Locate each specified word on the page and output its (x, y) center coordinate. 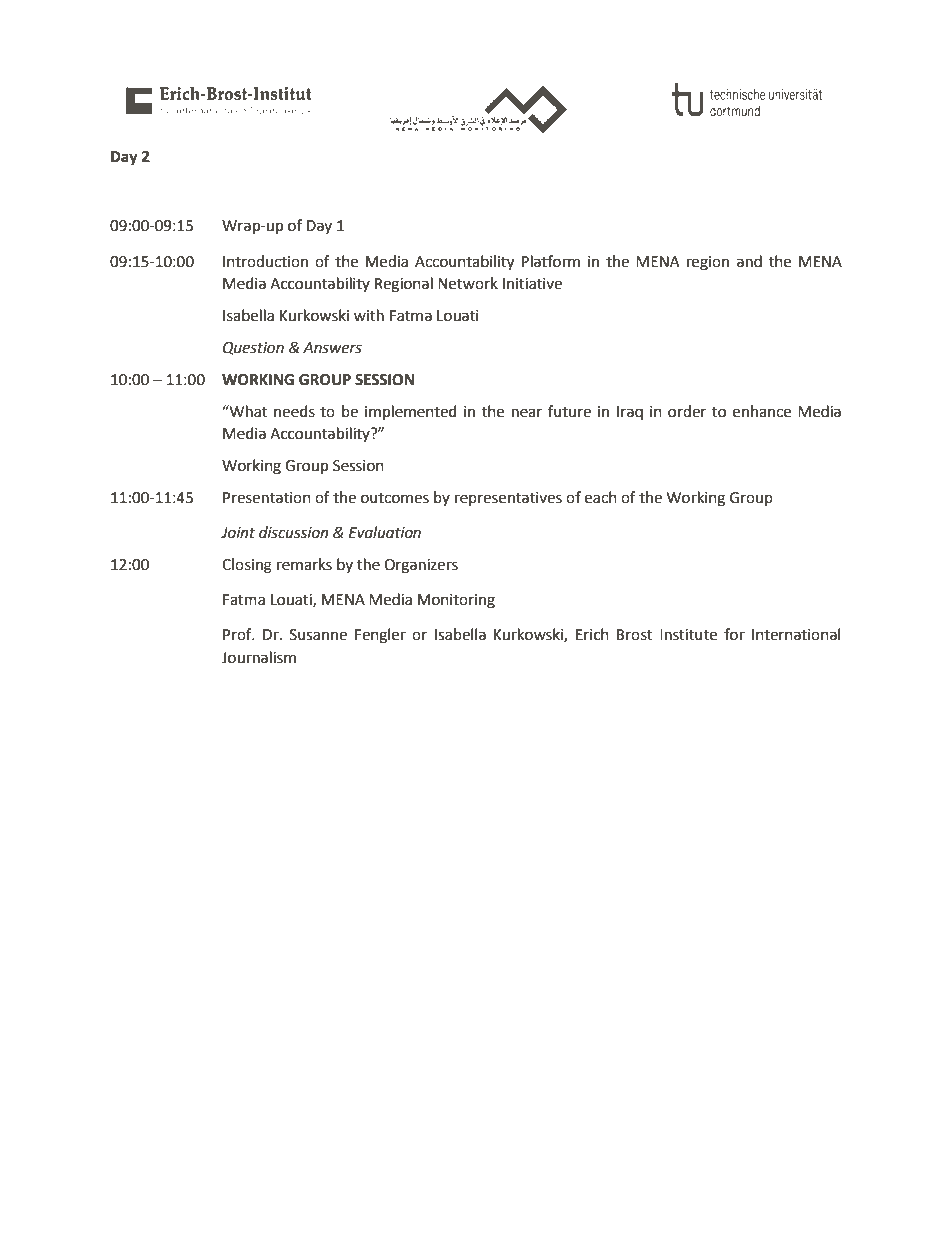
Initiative (532, 284)
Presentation (267, 498)
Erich (592, 634)
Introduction (265, 261)
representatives (508, 499)
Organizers (421, 566)
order (687, 411)
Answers (332, 348)
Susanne (318, 635)
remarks (304, 564)
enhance (762, 411)
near (527, 413)
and (749, 261)
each (601, 497)
